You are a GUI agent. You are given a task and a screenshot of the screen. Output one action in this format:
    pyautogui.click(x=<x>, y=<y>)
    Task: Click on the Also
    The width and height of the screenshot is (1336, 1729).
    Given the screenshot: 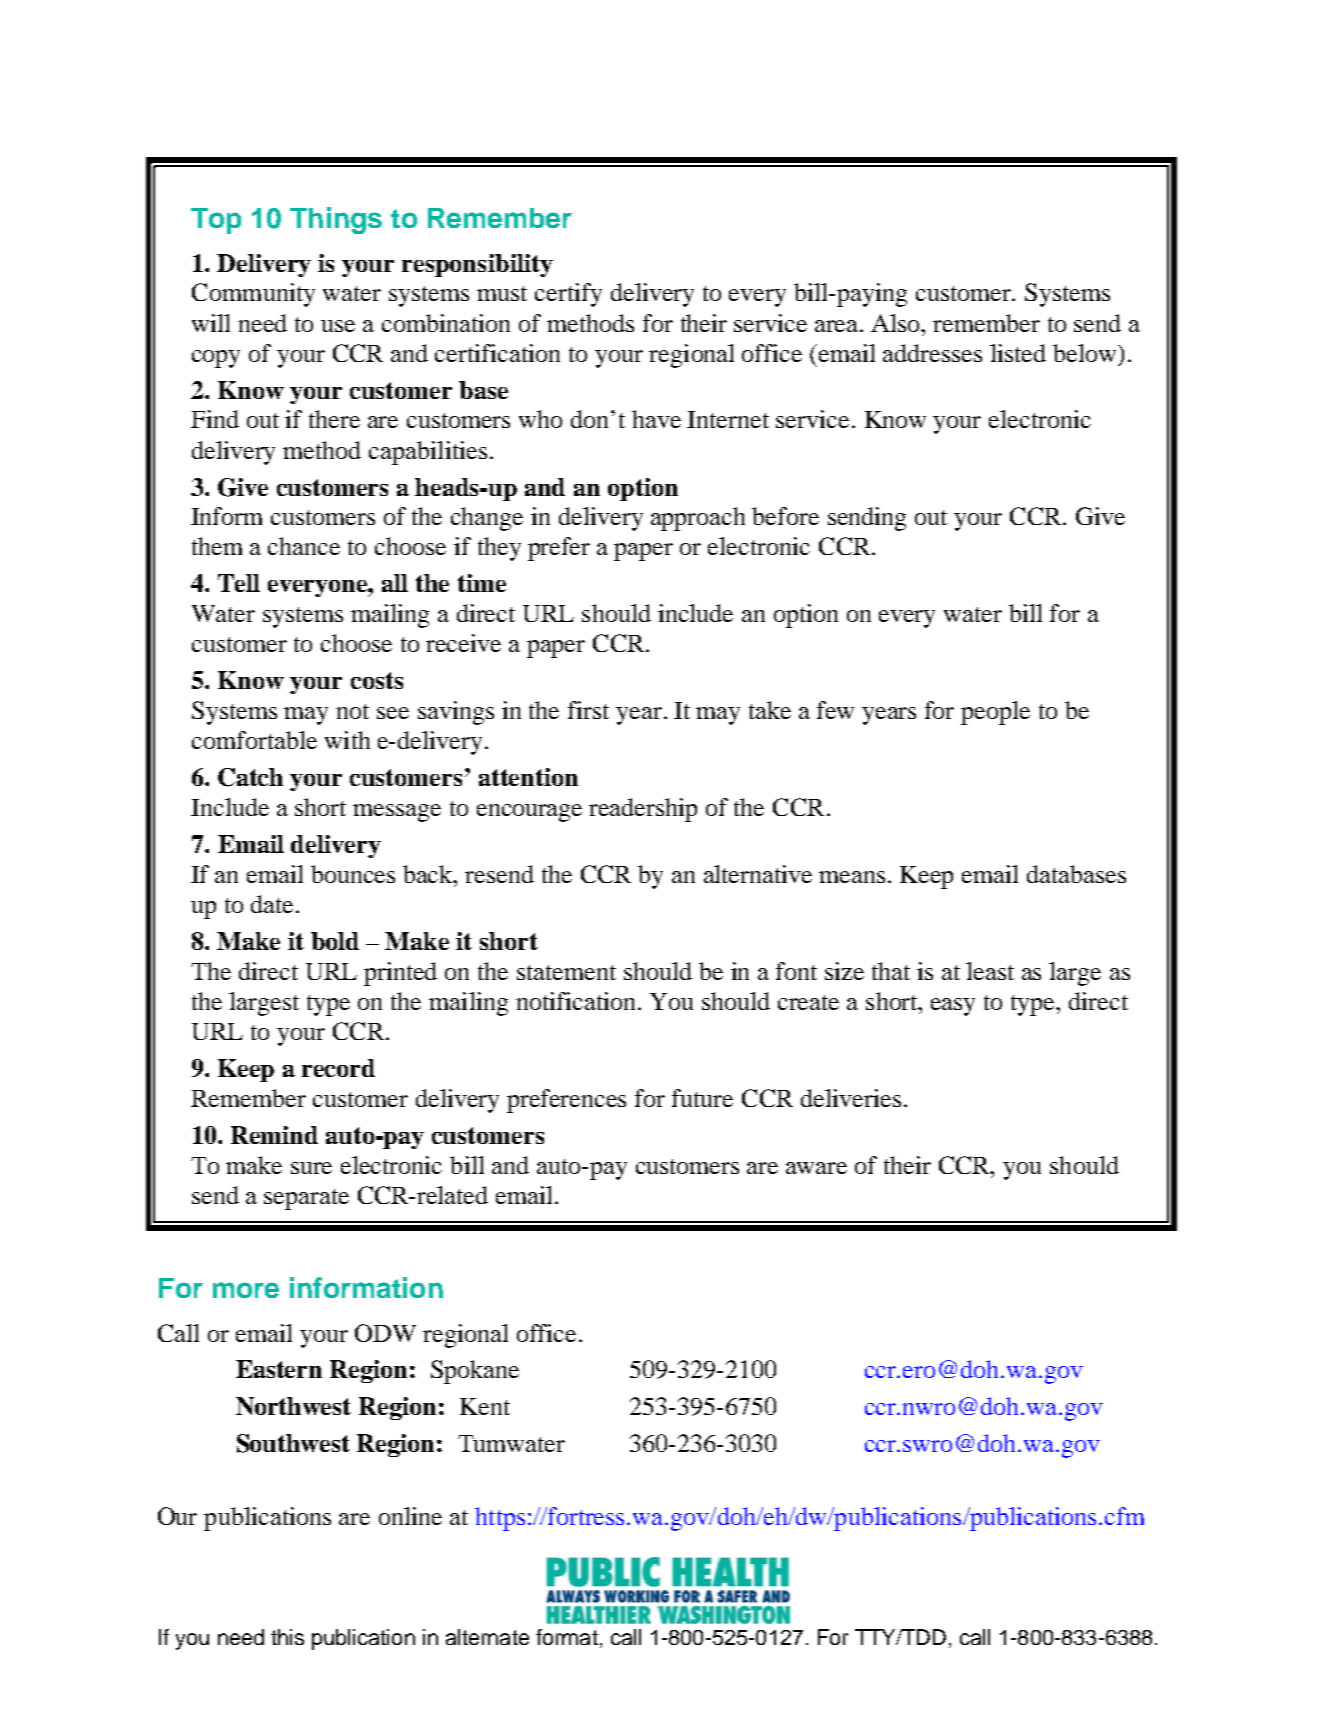 What is the action you would take?
    pyautogui.click(x=897, y=323)
